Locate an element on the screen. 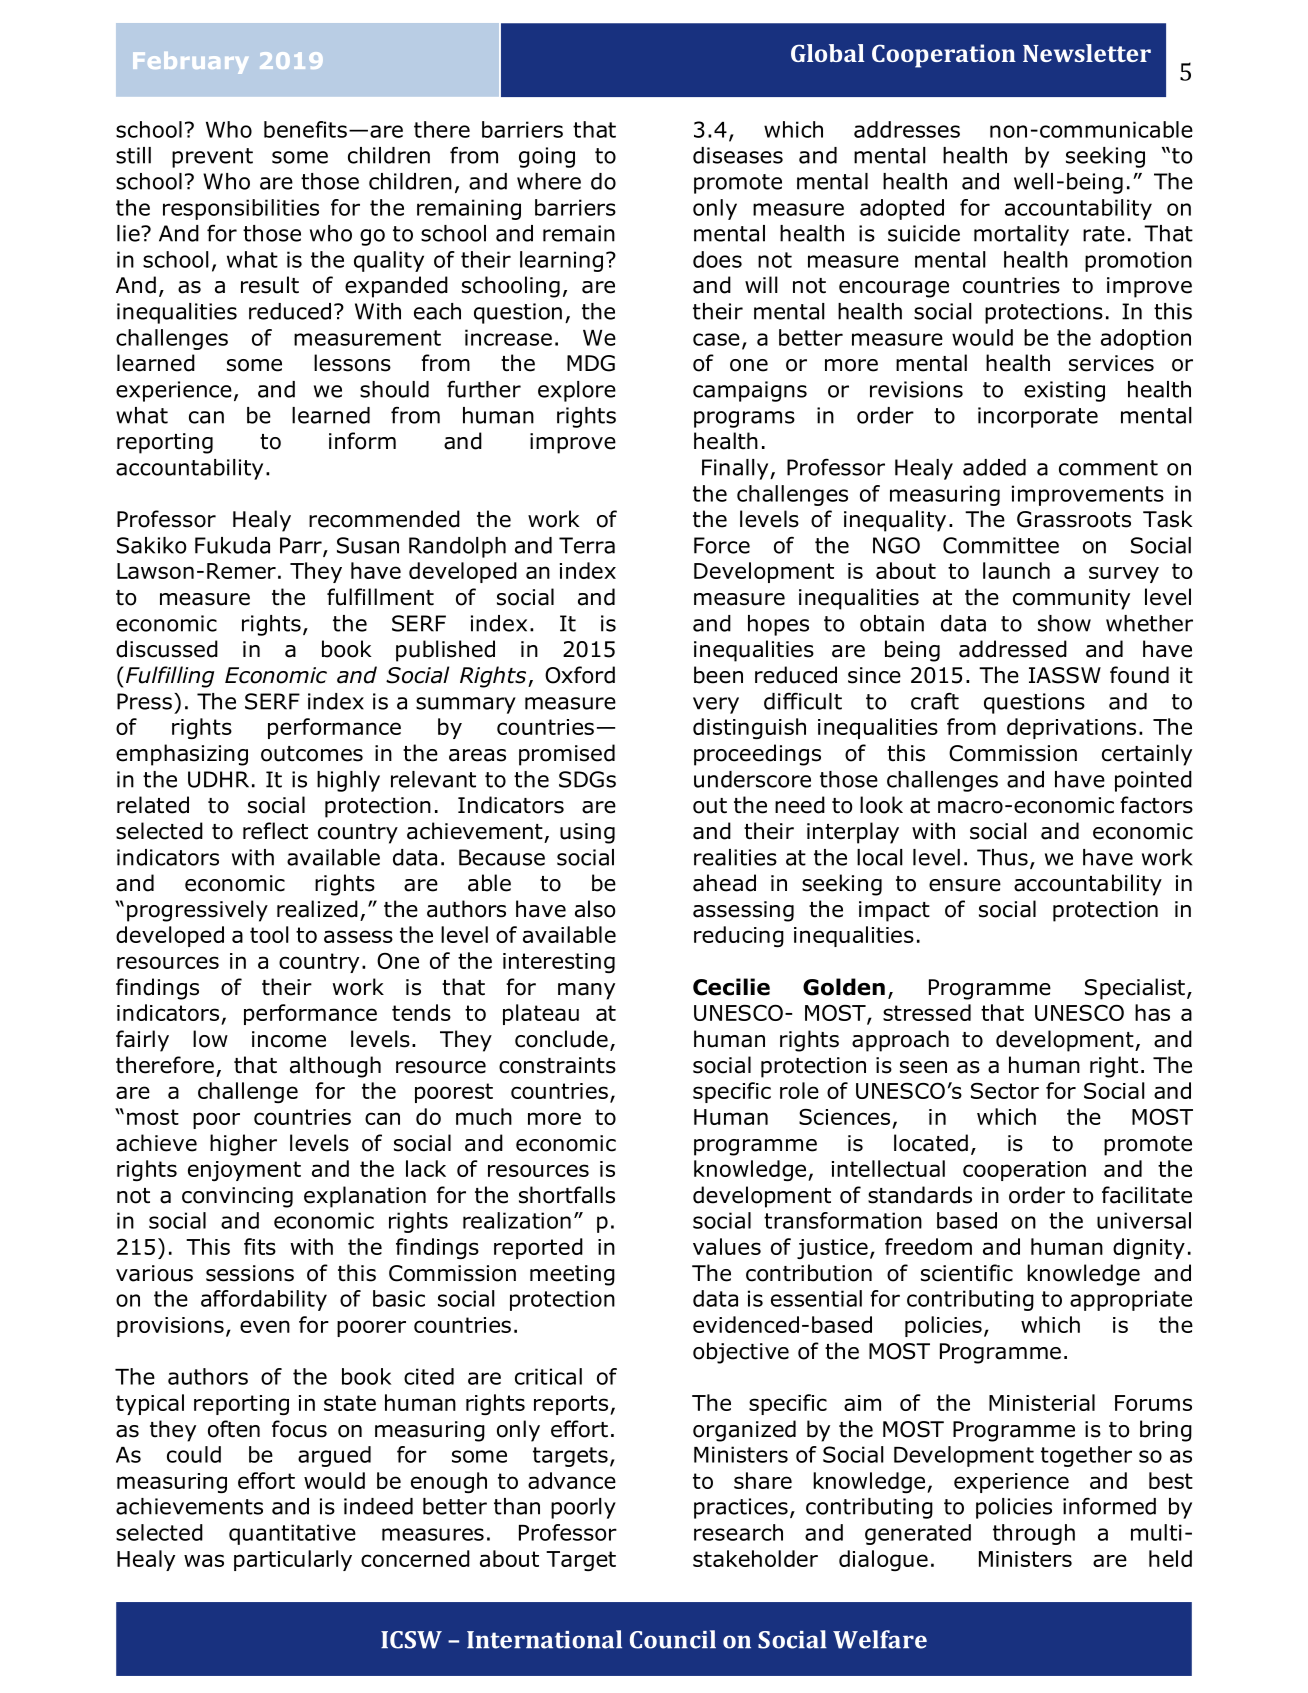  Finally is located at coordinates (736, 469).
